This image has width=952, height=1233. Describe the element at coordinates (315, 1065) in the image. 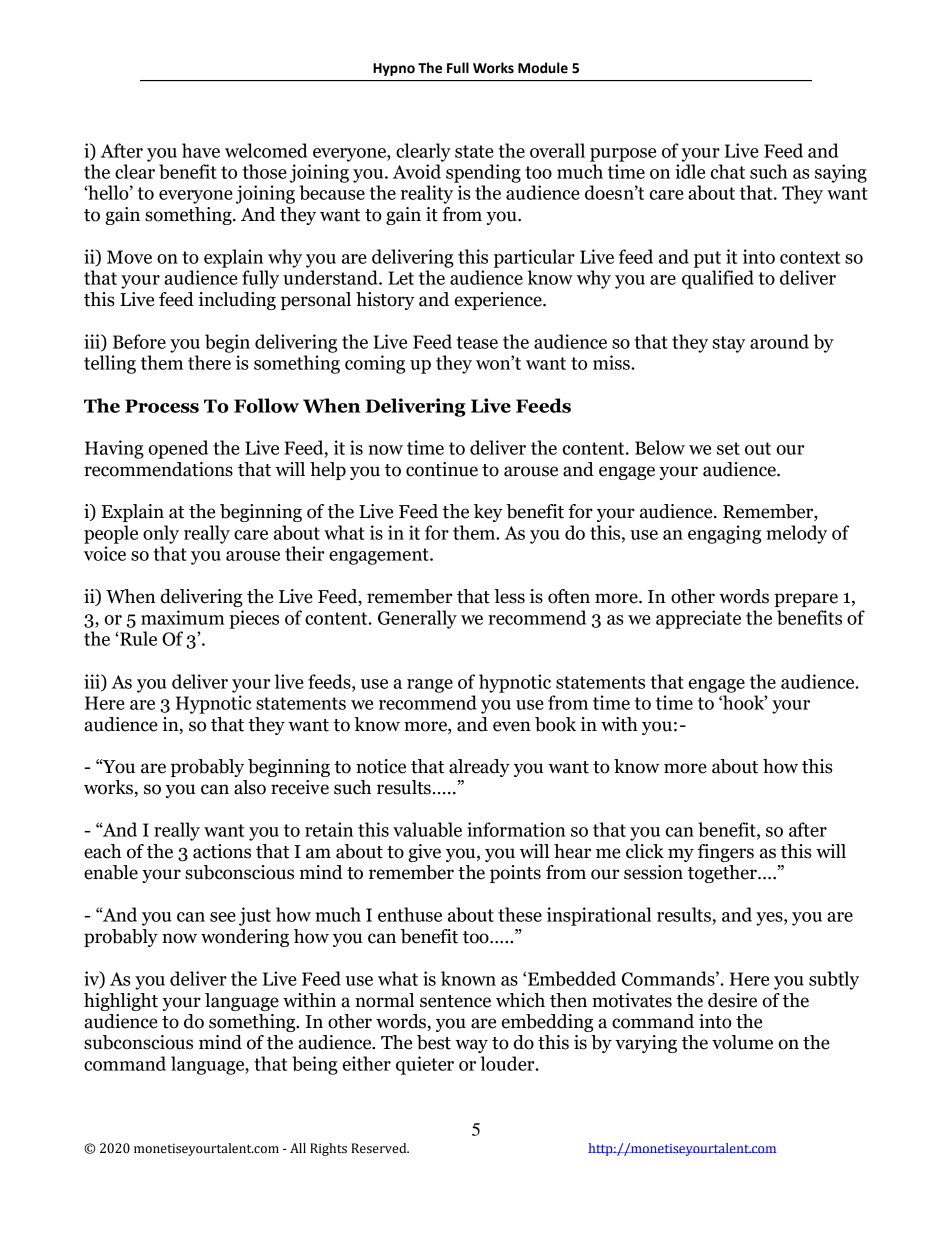

I see `being` at that location.
